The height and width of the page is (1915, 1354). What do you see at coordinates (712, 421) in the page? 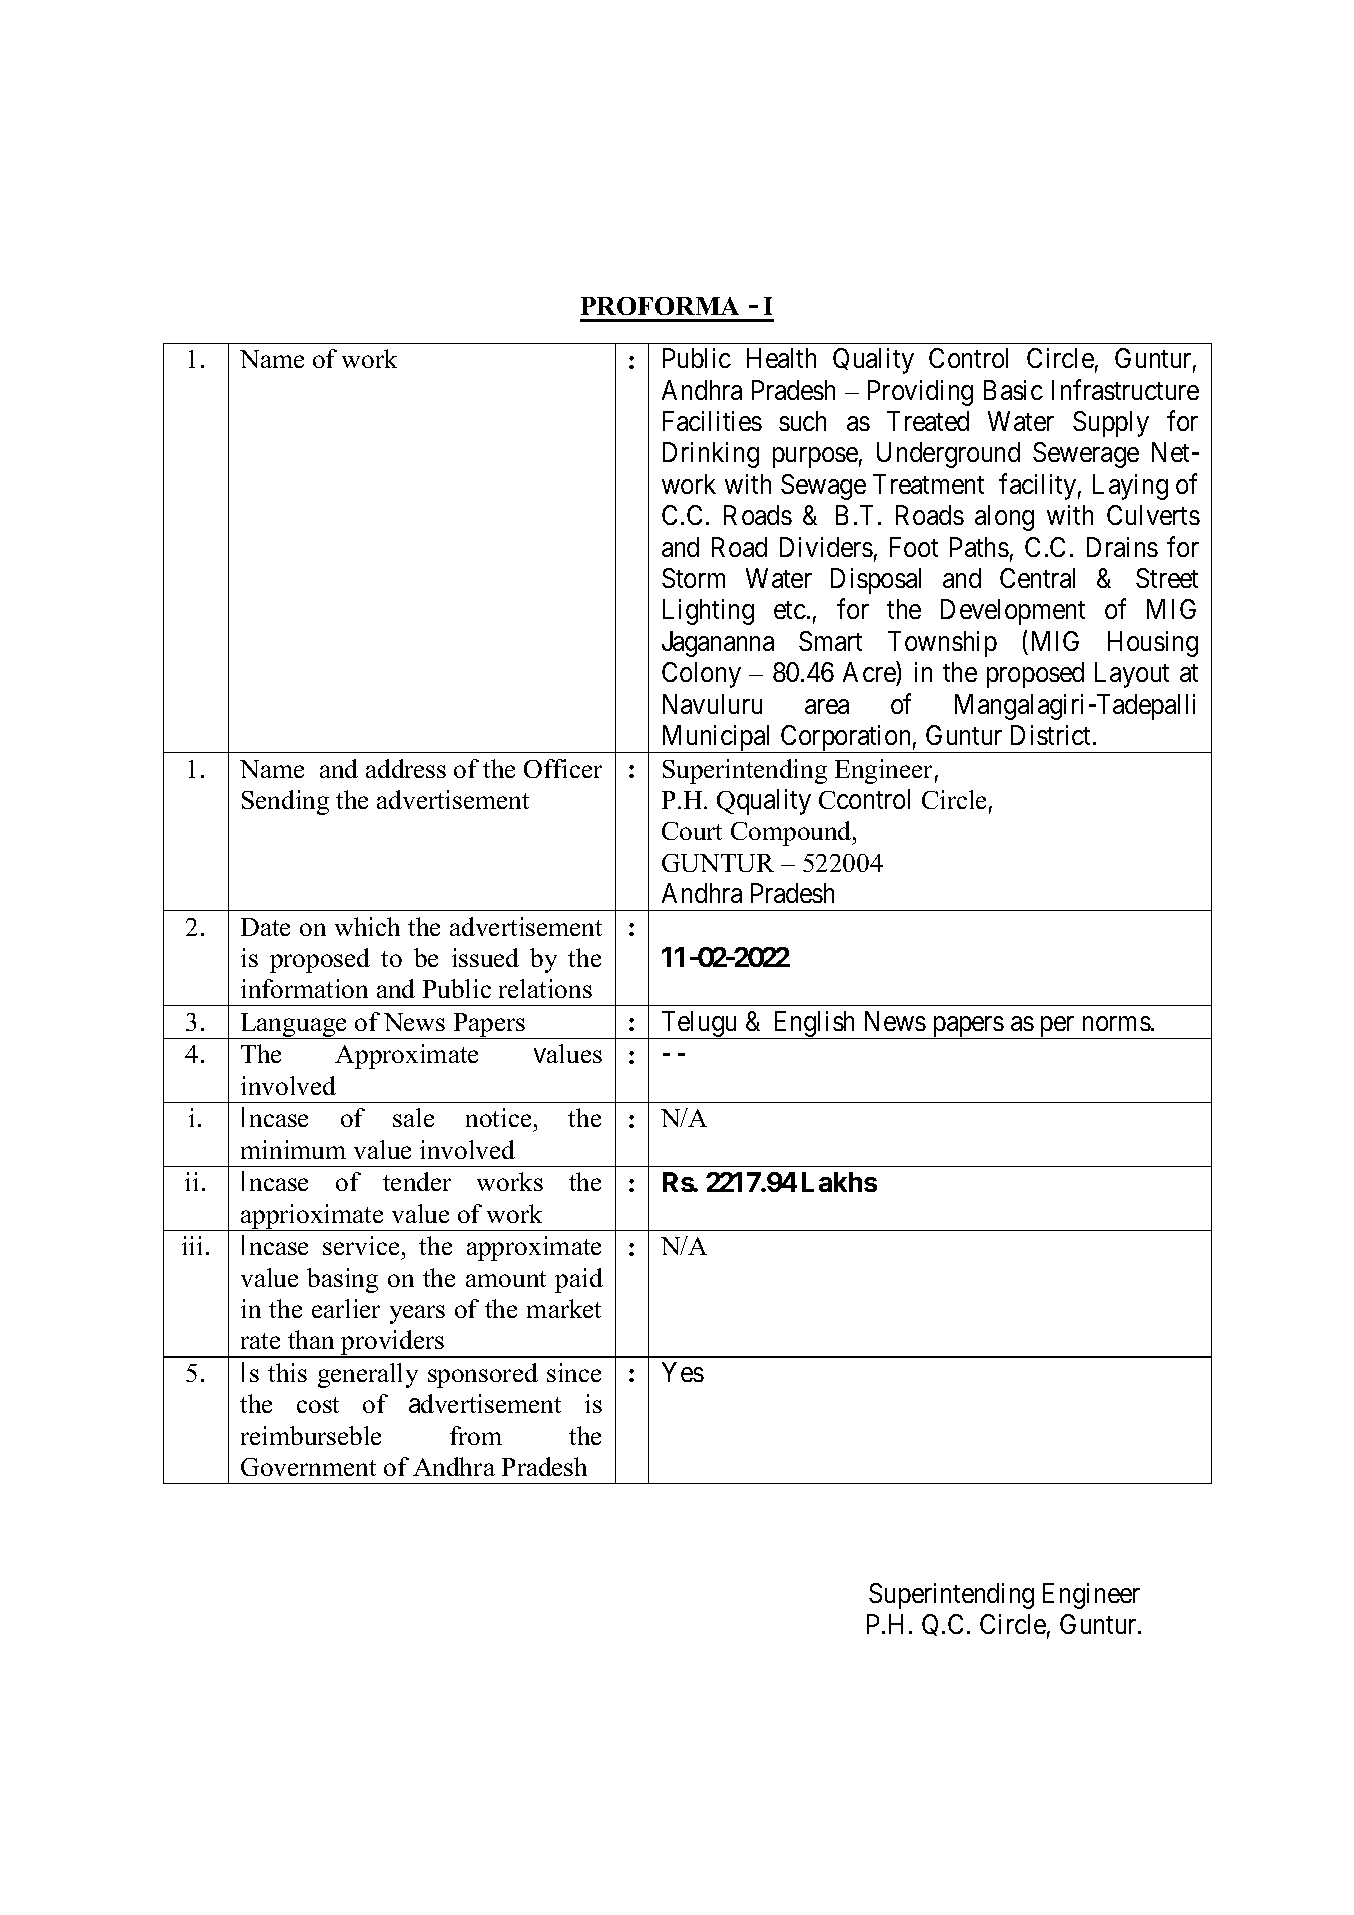
I see `Facilities` at bounding box center [712, 421].
